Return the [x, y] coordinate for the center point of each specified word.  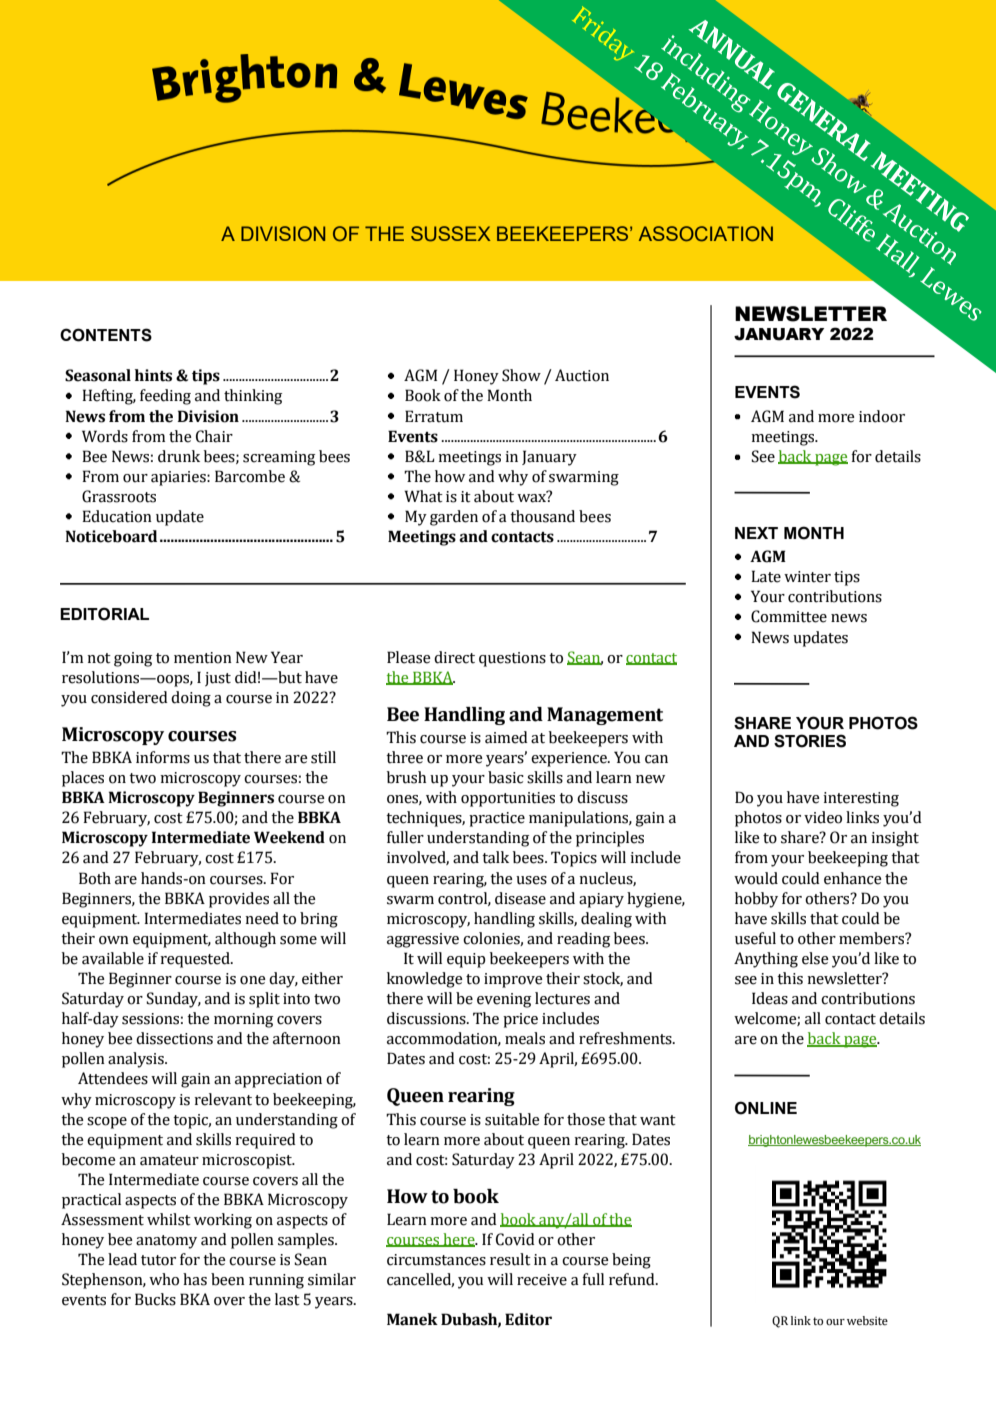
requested [196, 960]
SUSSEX [451, 234]
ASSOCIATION [706, 234]
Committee [789, 616]
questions [512, 659]
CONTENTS [106, 335]
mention [203, 658]
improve [513, 980]
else [815, 958]
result [510, 1259]
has [195, 1279]
